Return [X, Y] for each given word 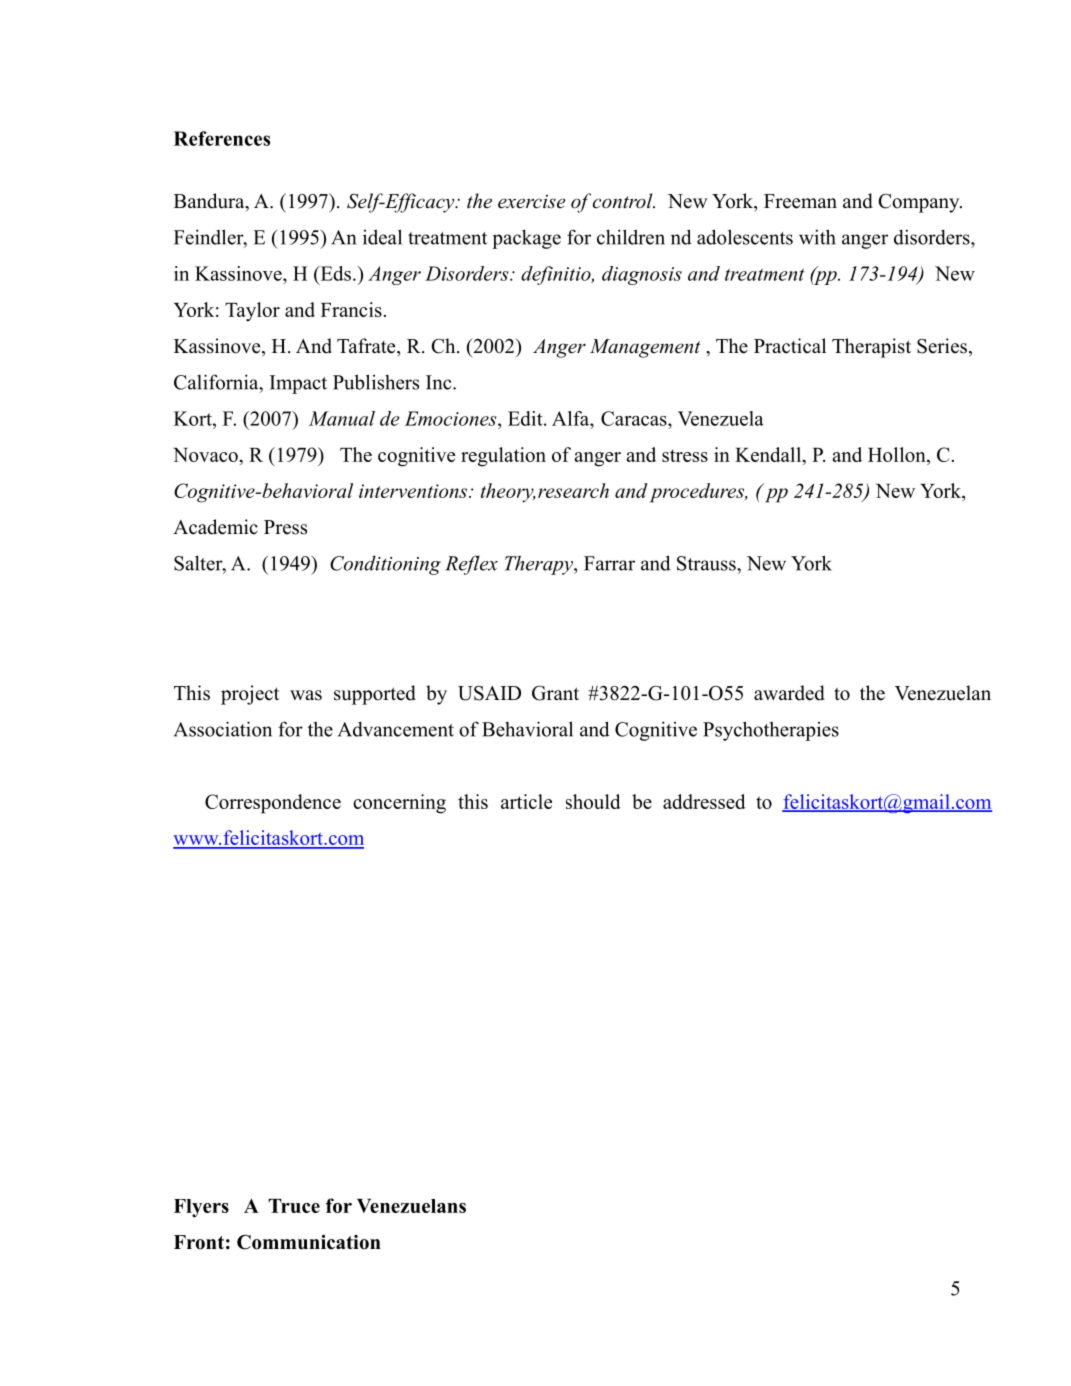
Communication [309, 1242]
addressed [704, 801]
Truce [294, 1206]
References [222, 138]
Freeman [800, 201]
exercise [532, 201]
